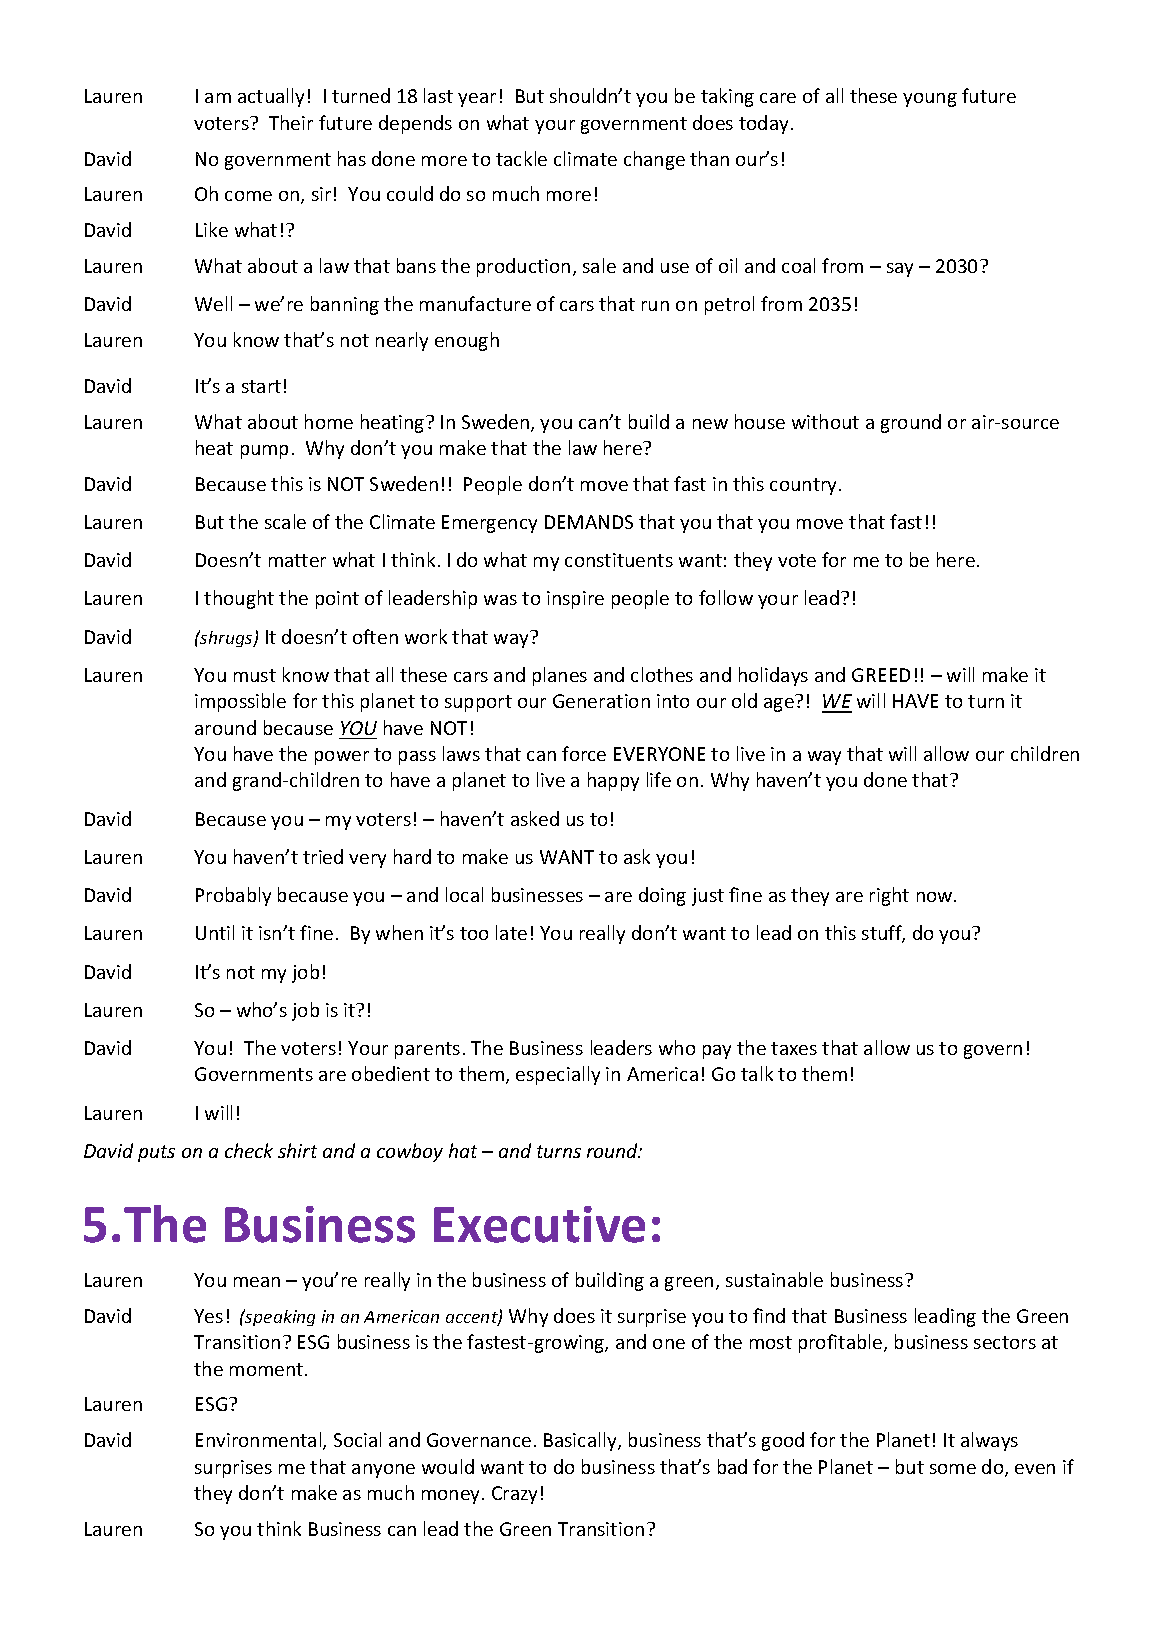 This page has width=1166, height=1649. What do you see at coordinates (342, 758) in the page?
I see `power` at bounding box center [342, 758].
